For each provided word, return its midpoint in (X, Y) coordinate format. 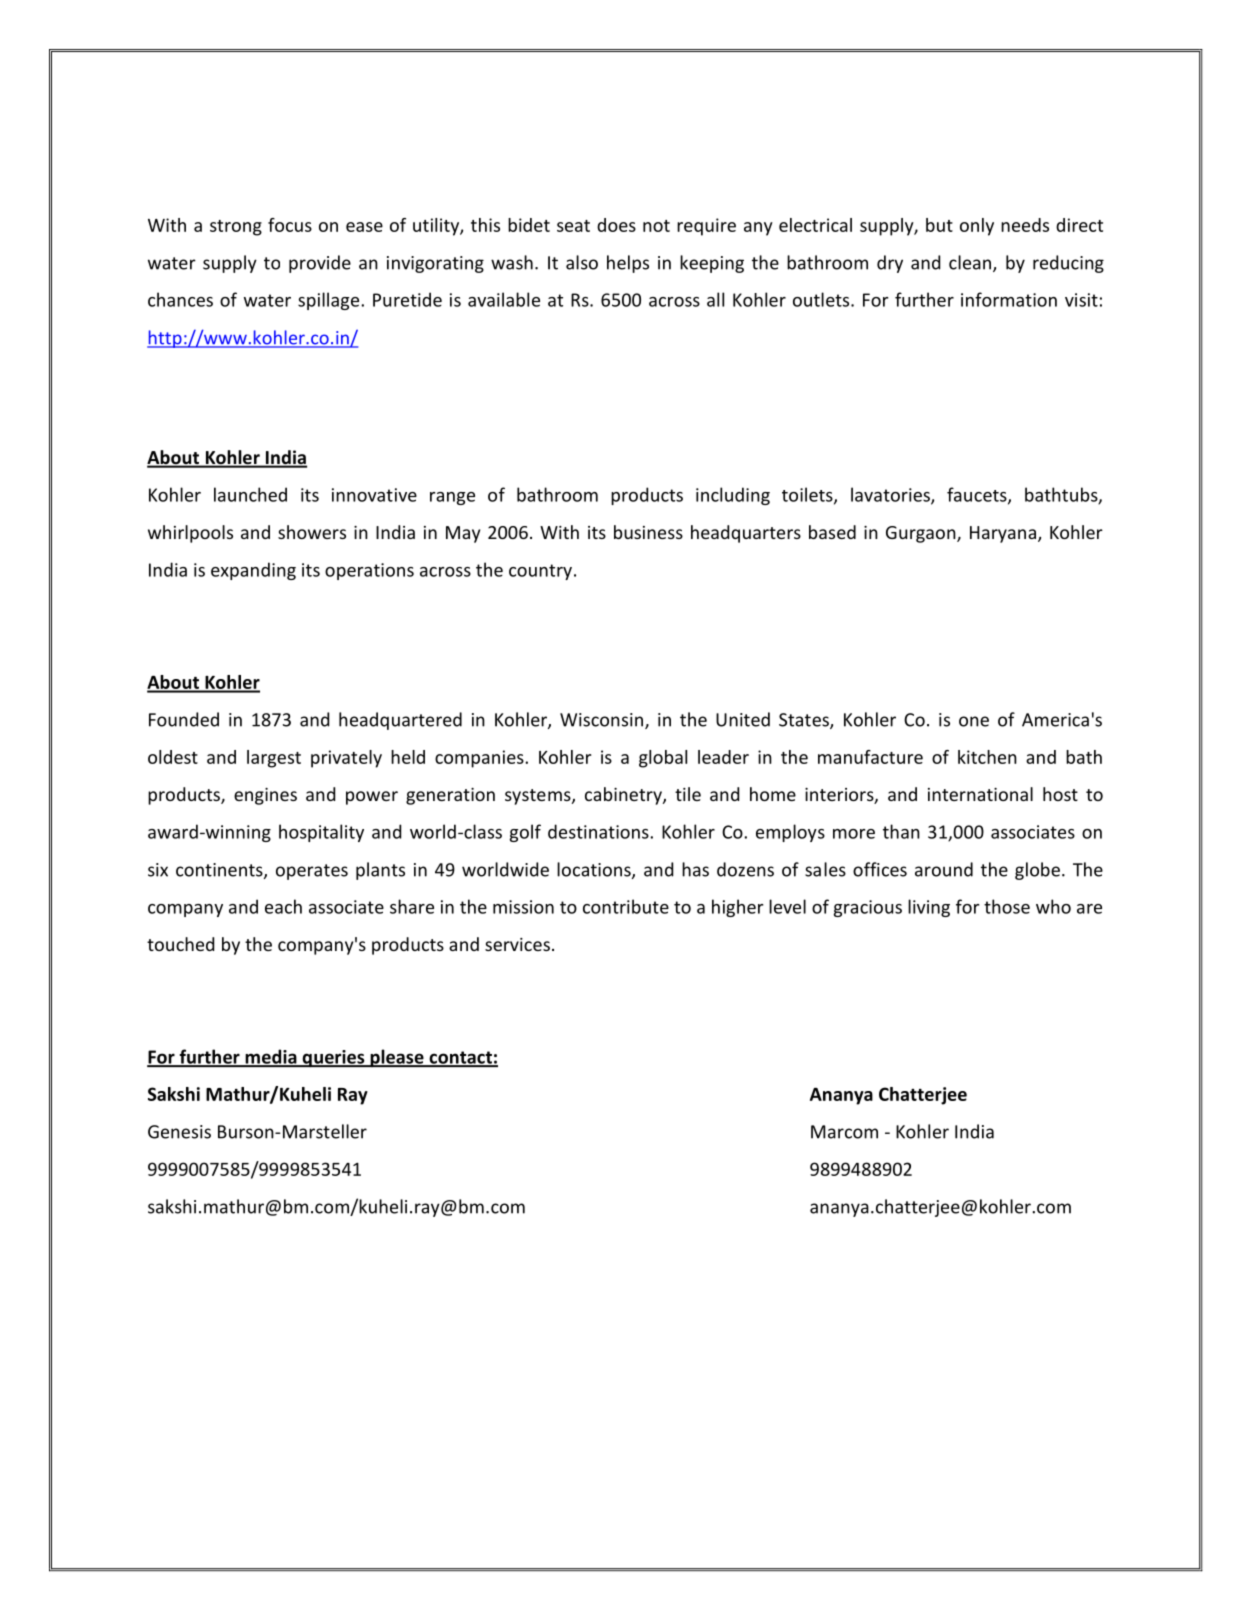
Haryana (1003, 534)
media (271, 1057)
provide (320, 264)
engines (265, 796)
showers (312, 532)
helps (628, 264)
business (648, 532)
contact (460, 1058)
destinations (599, 831)
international (980, 794)
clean (970, 262)
